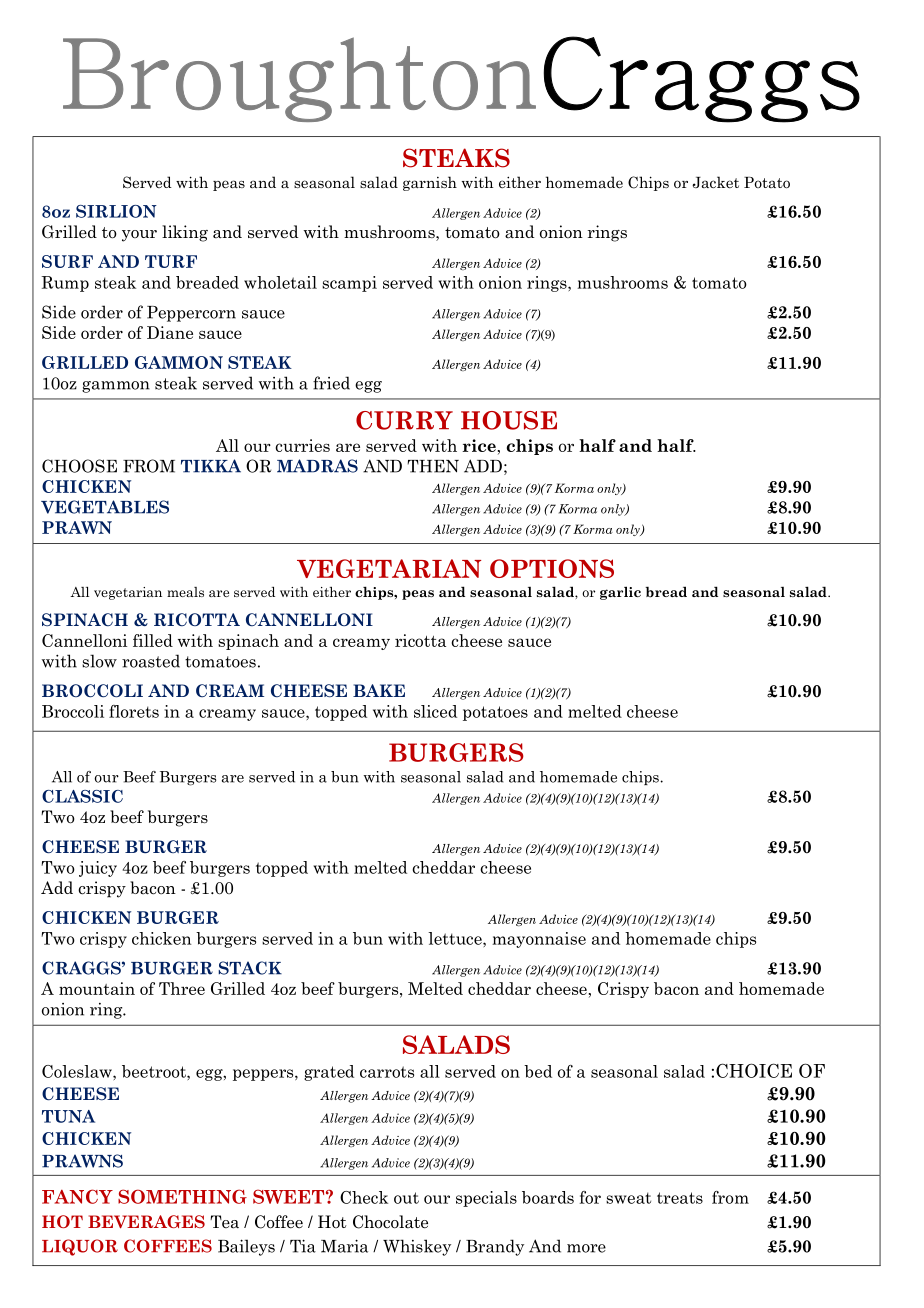  Describe the element at coordinates (552, 568) in the screenshot. I see `OPTIONS` at that location.
